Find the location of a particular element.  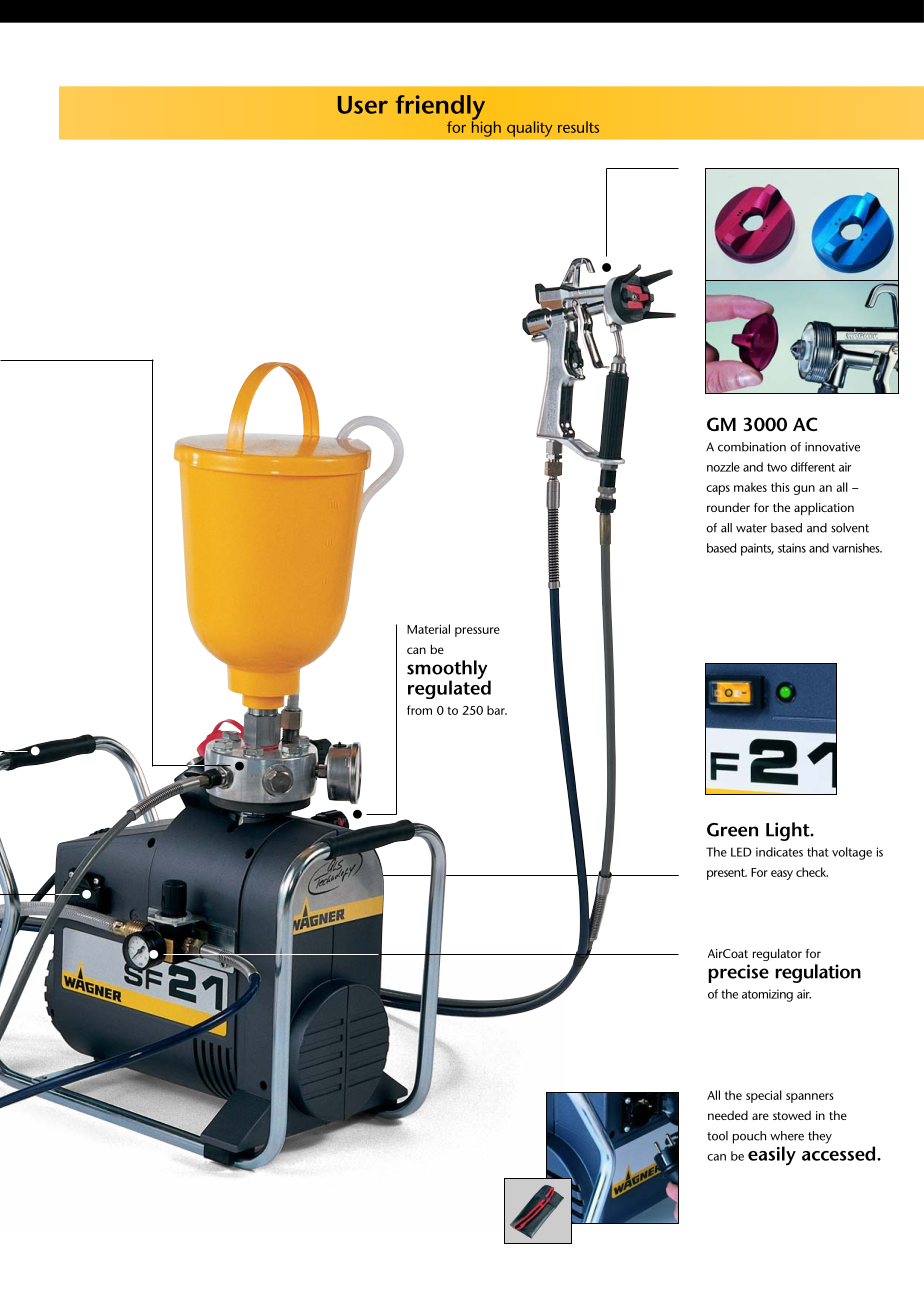

results is located at coordinates (578, 127).
